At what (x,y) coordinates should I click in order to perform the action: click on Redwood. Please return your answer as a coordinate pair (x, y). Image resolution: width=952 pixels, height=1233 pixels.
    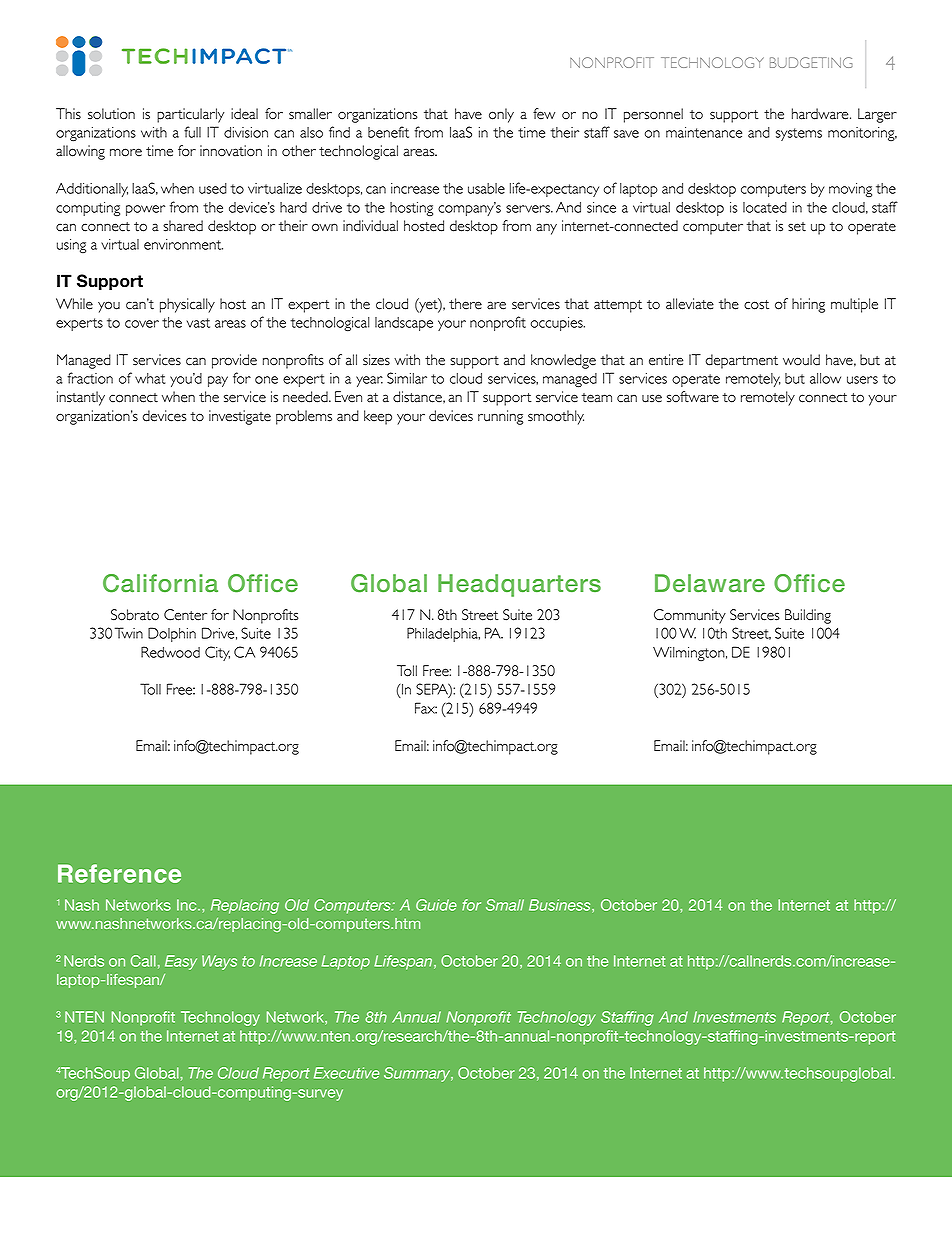
    Looking at the image, I should click on (170, 652).
